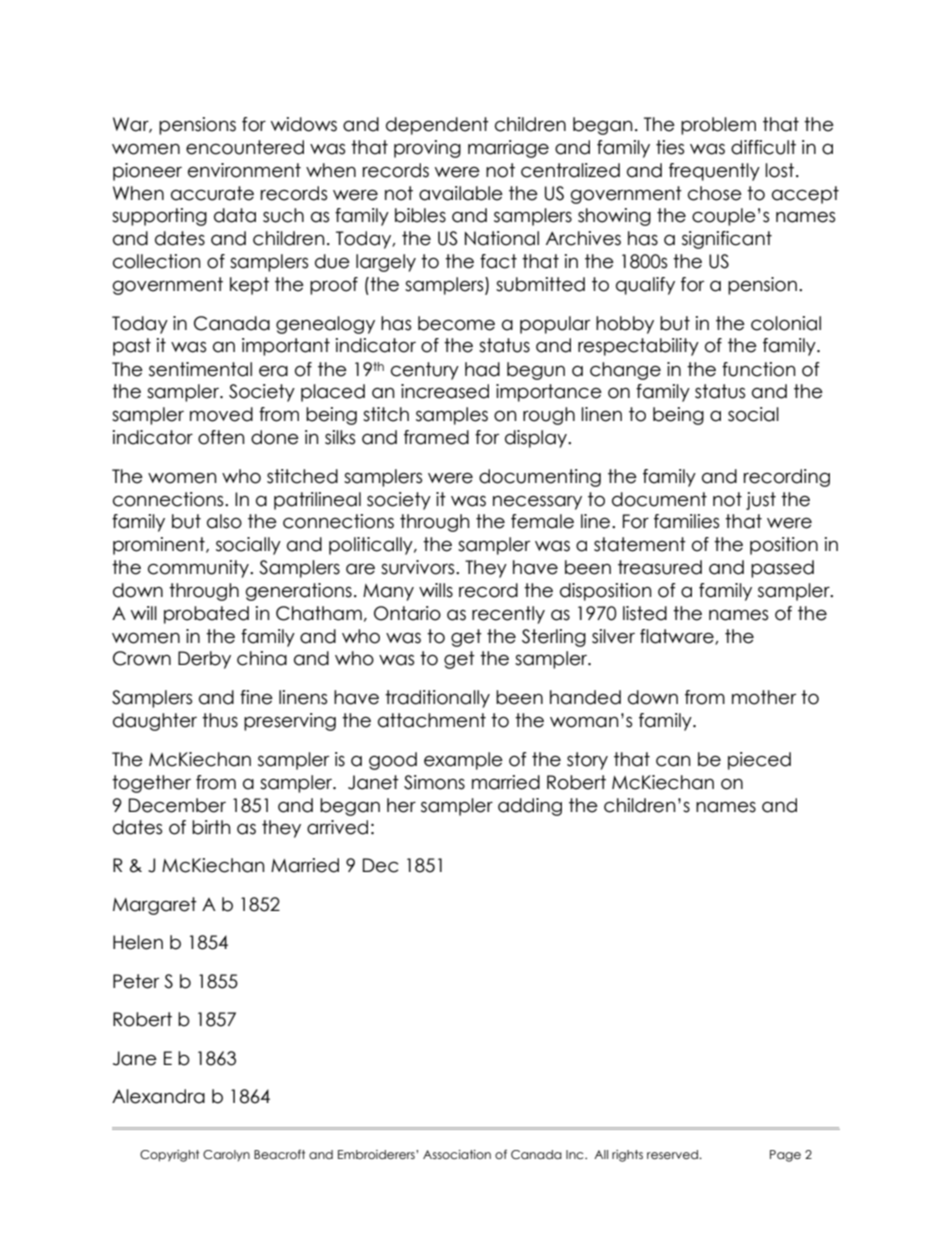 The width and height of the page is (952, 1233). Describe the element at coordinates (759, 369) in the page. I see `function` at that location.
